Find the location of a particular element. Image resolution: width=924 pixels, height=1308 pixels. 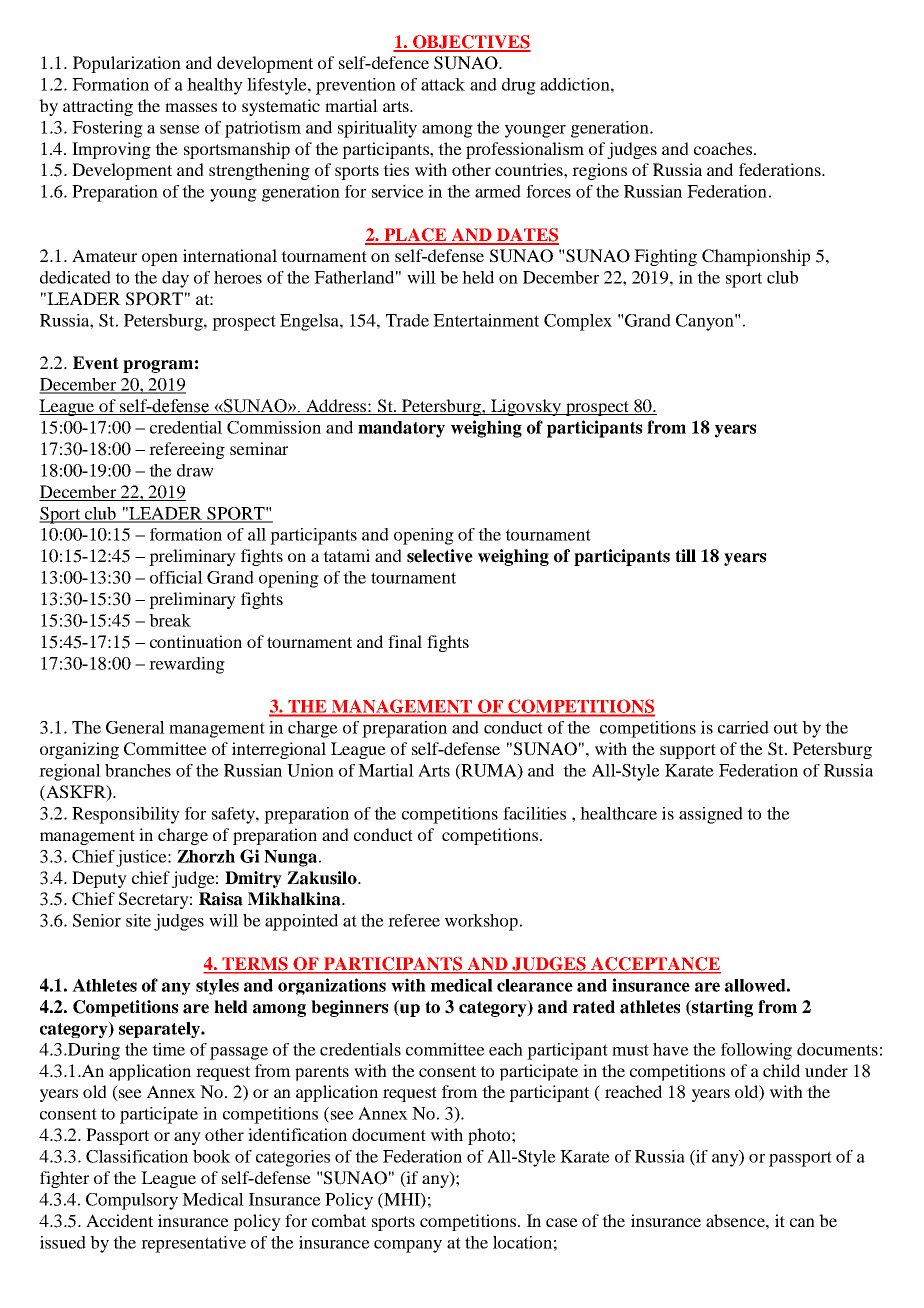

attack is located at coordinates (443, 84).
